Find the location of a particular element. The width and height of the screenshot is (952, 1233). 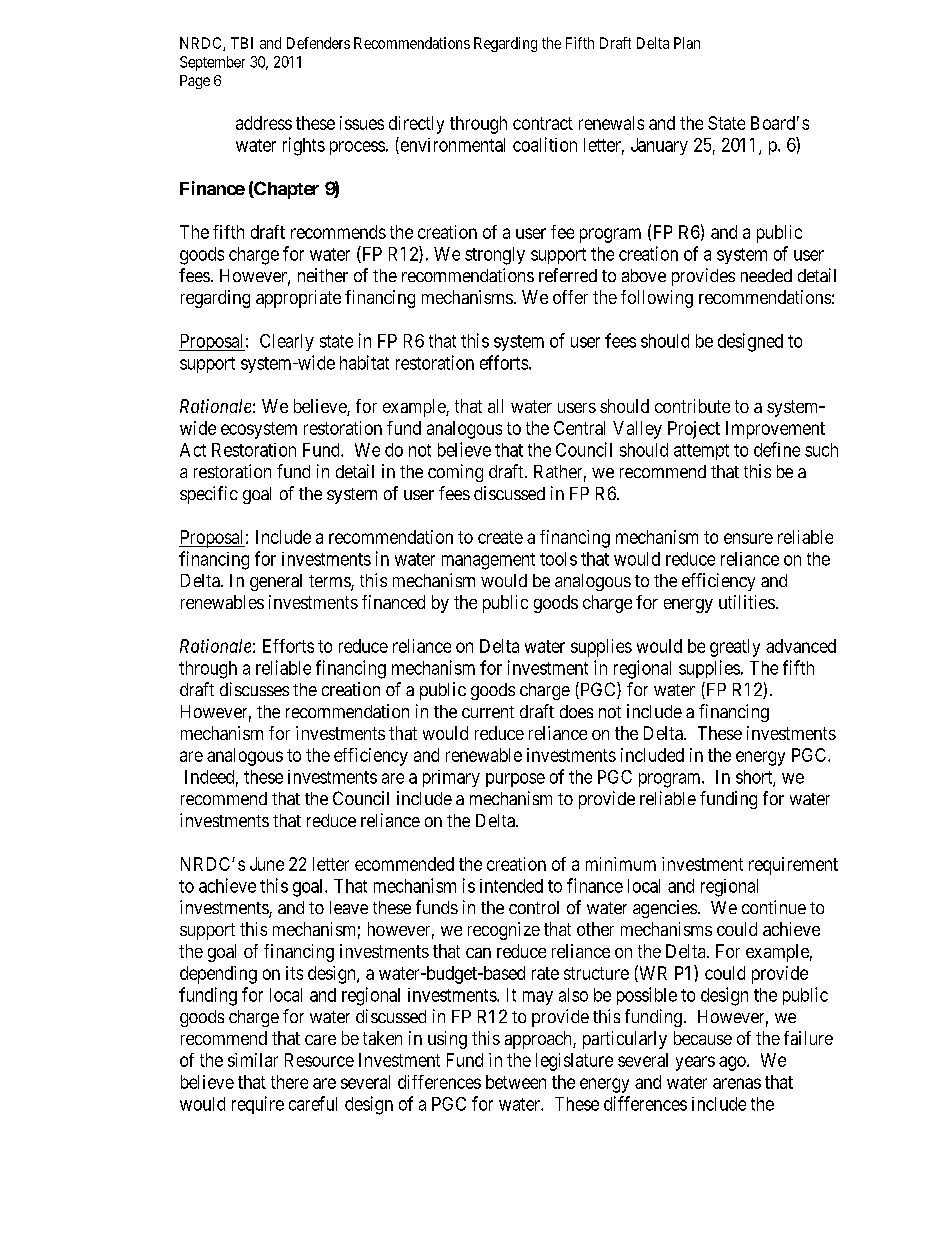

similar is located at coordinates (253, 1060).
